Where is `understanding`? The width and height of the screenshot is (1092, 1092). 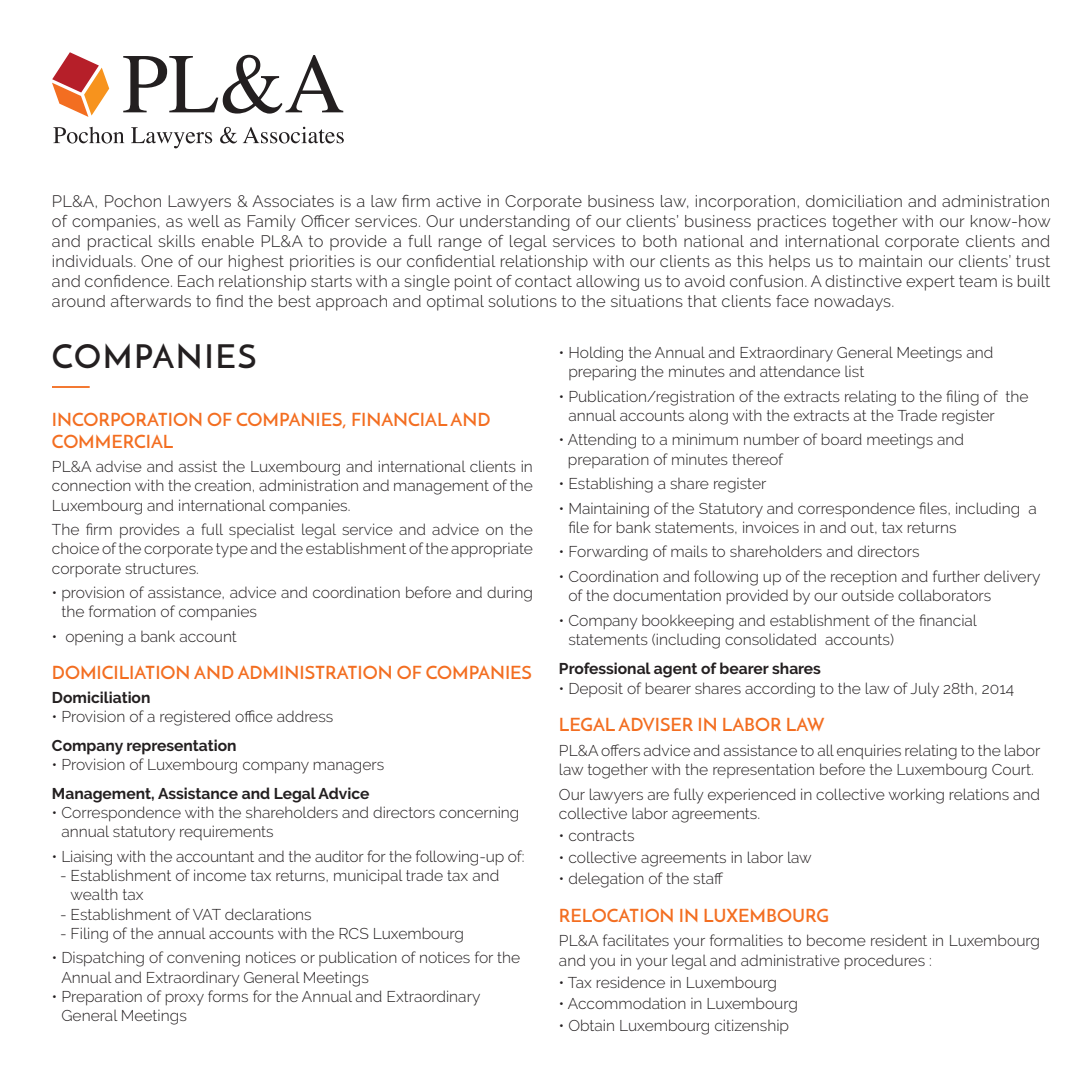
understanding is located at coordinates (515, 223).
